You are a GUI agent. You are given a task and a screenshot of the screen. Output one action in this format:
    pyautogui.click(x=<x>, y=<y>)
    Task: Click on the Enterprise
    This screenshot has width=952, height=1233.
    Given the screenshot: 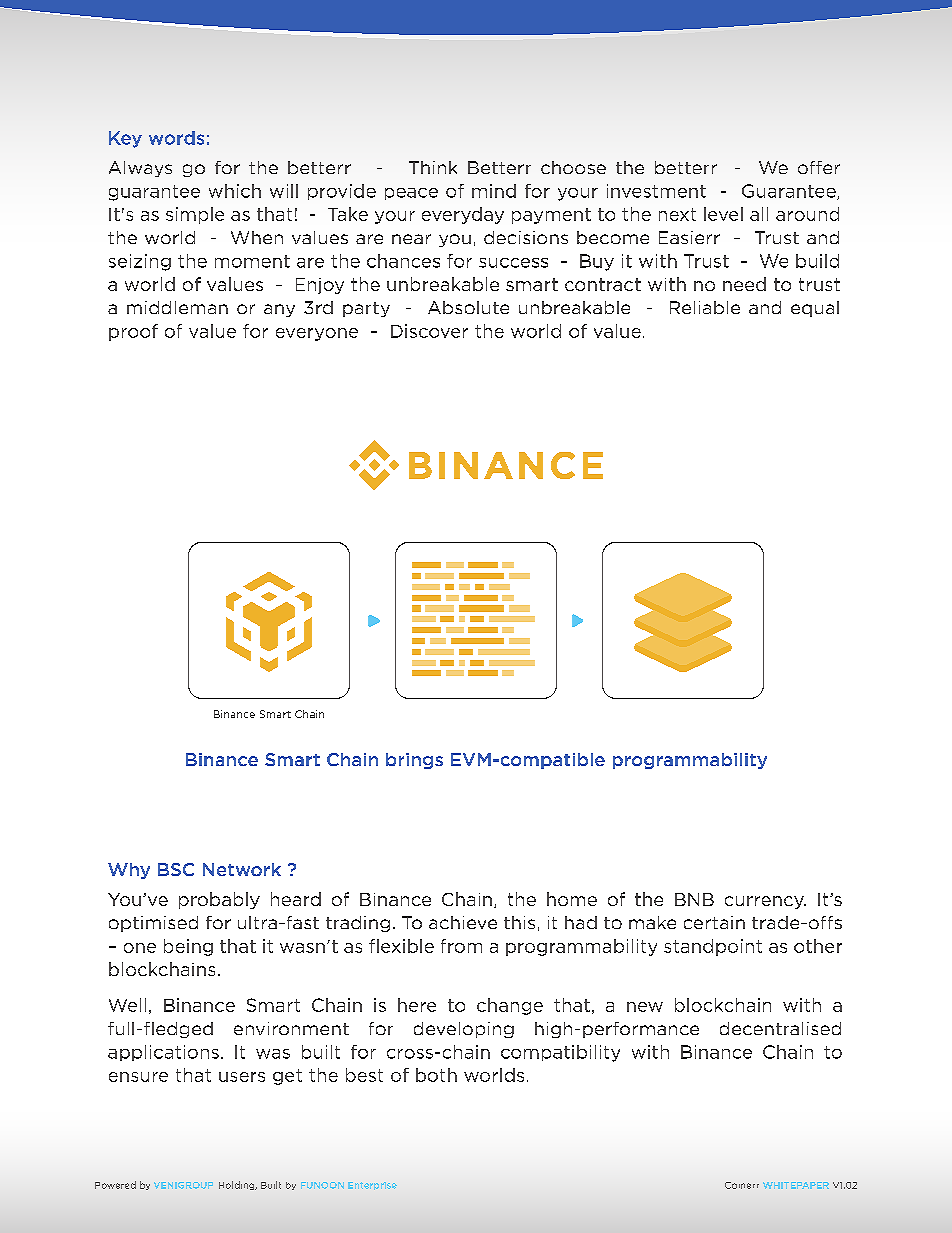 What is the action you would take?
    pyautogui.click(x=372, y=1186)
